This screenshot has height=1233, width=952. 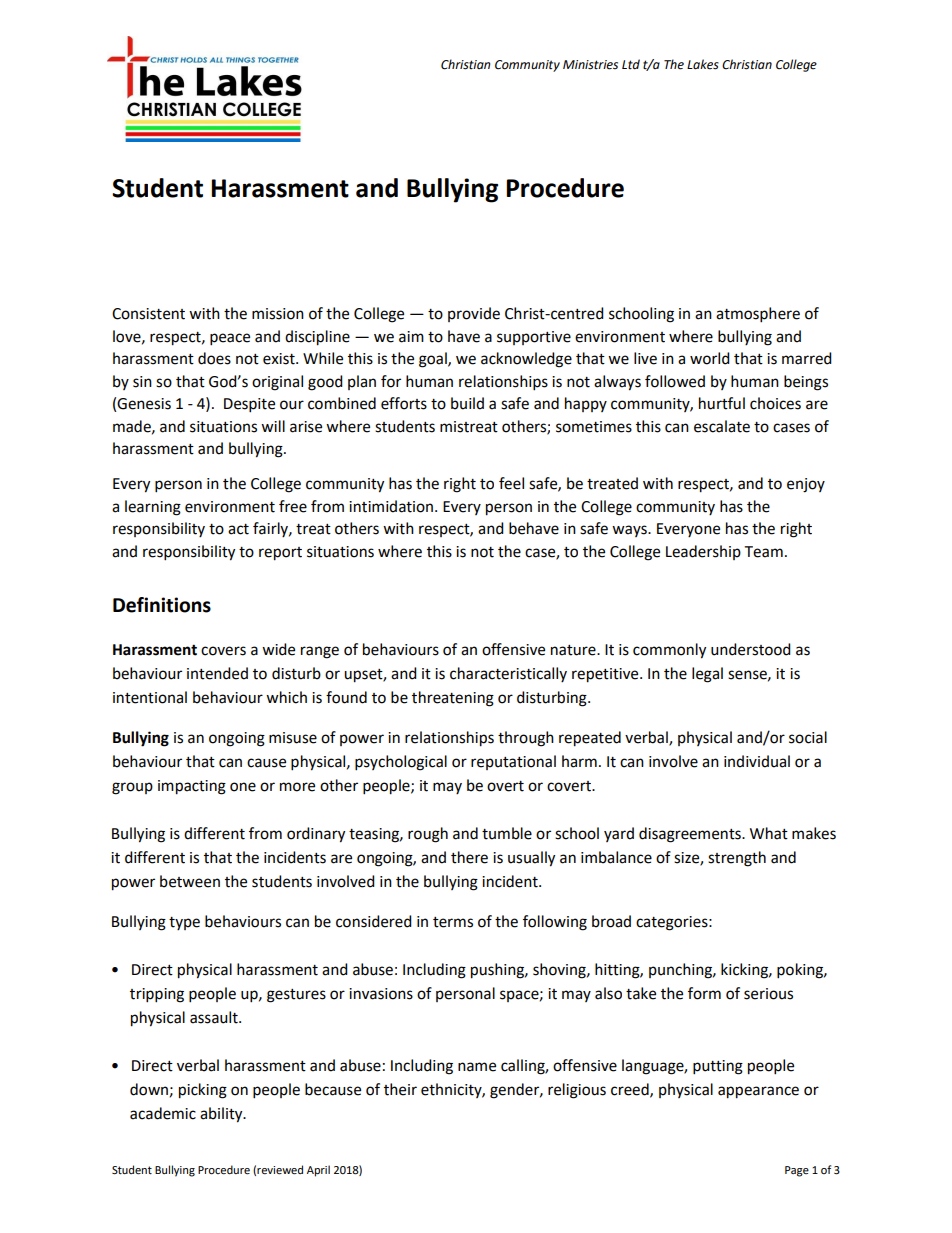 What do you see at coordinates (453, 922) in the screenshot?
I see `terms` at bounding box center [453, 922].
